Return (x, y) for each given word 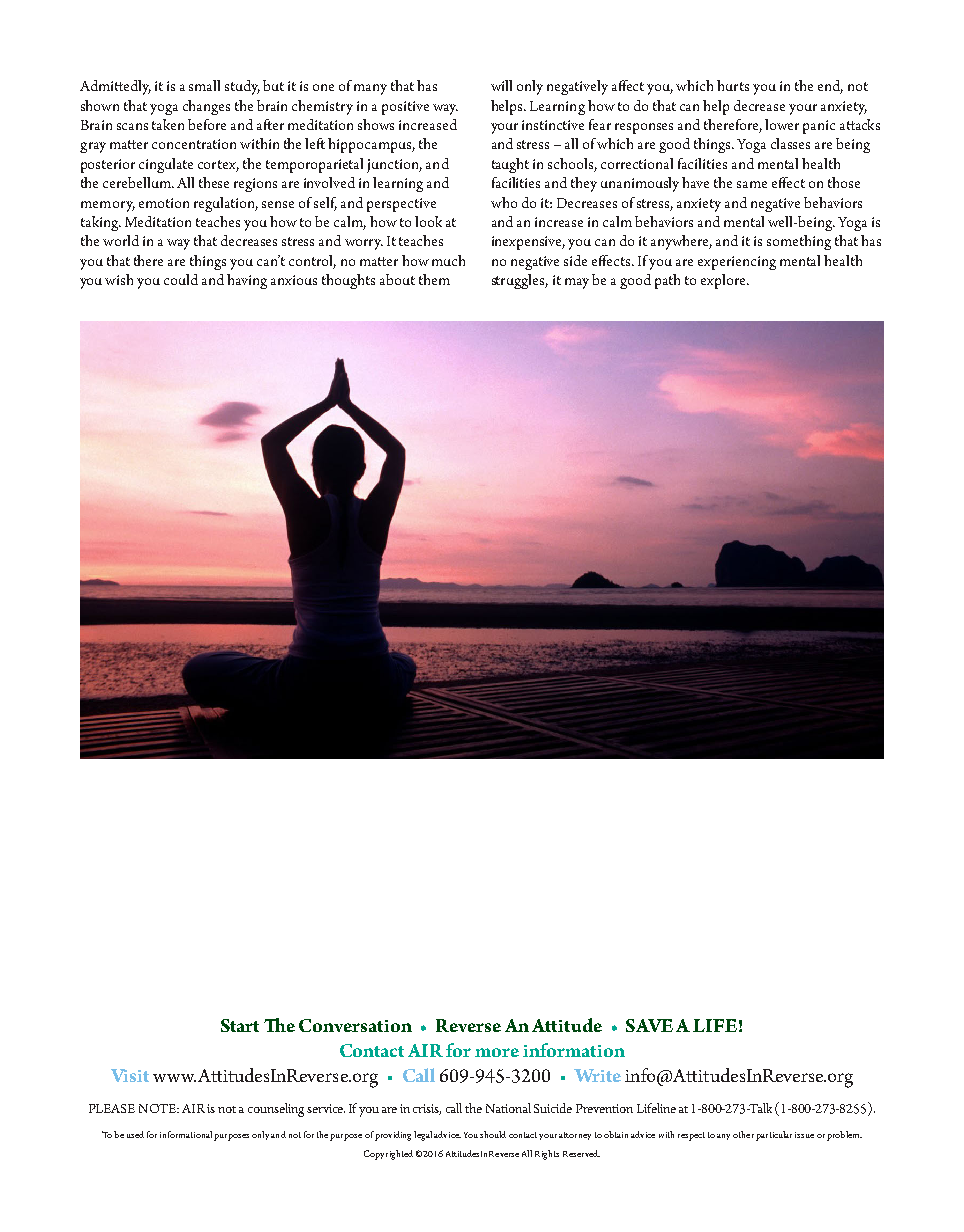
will (501, 85)
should (493, 1134)
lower (782, 124)
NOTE (159, 1108)
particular (774, 1136)
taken (168, 124)
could (181, 279)
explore (724, 281)
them (434, 279)
